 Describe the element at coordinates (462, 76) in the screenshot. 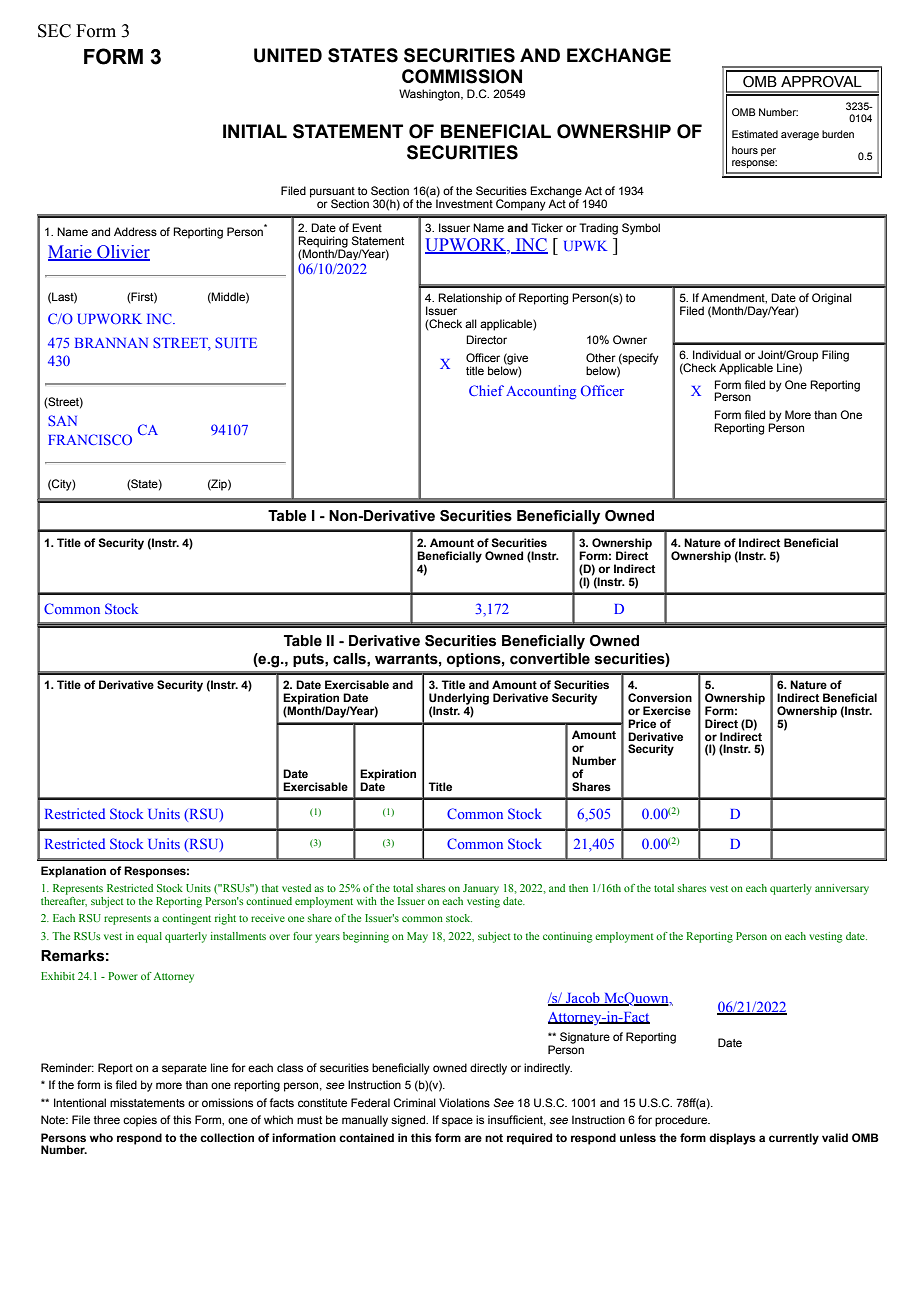

I see `COMMISSION` at that location.
